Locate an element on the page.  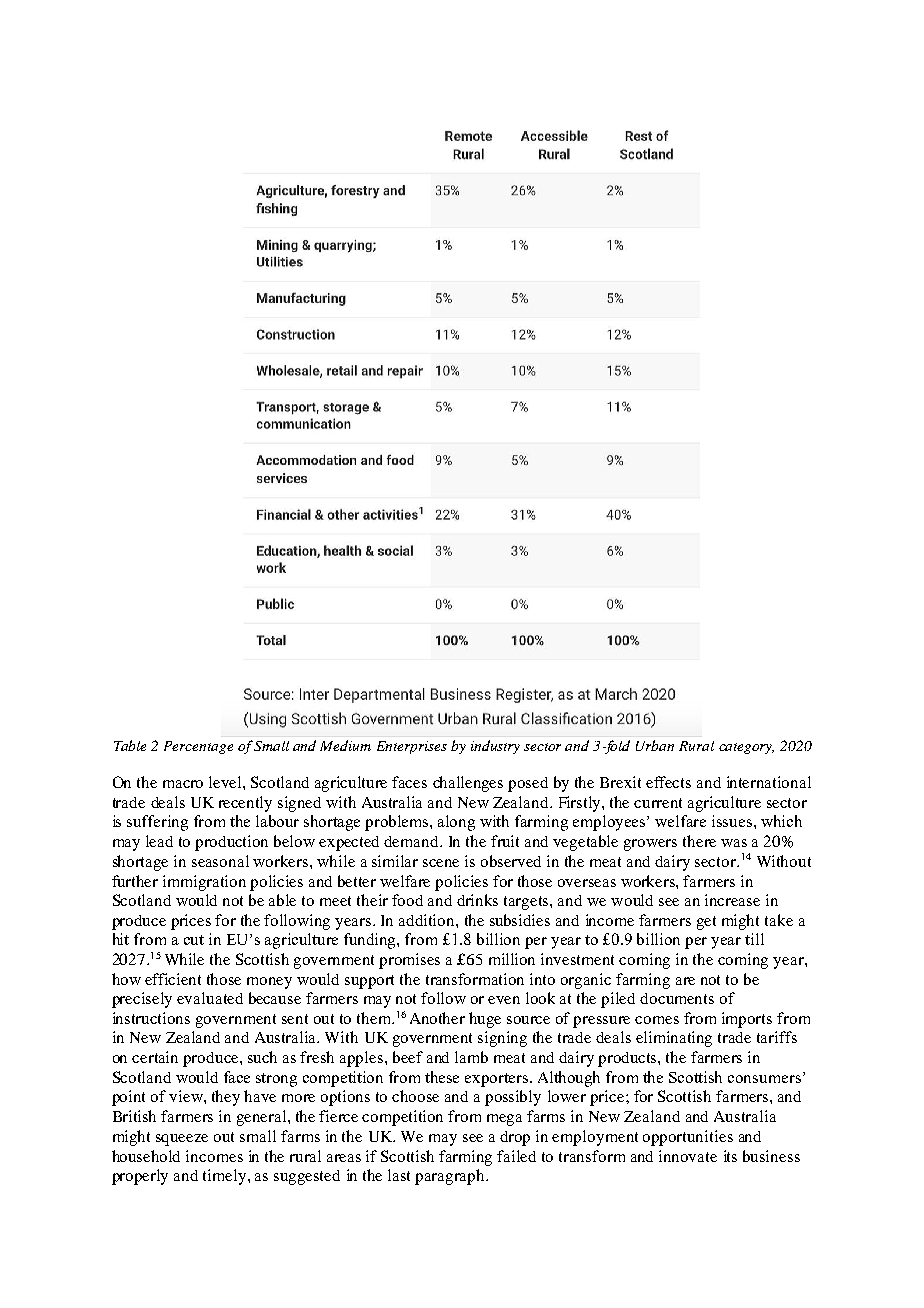
till is located at coordinates (754, 939).
